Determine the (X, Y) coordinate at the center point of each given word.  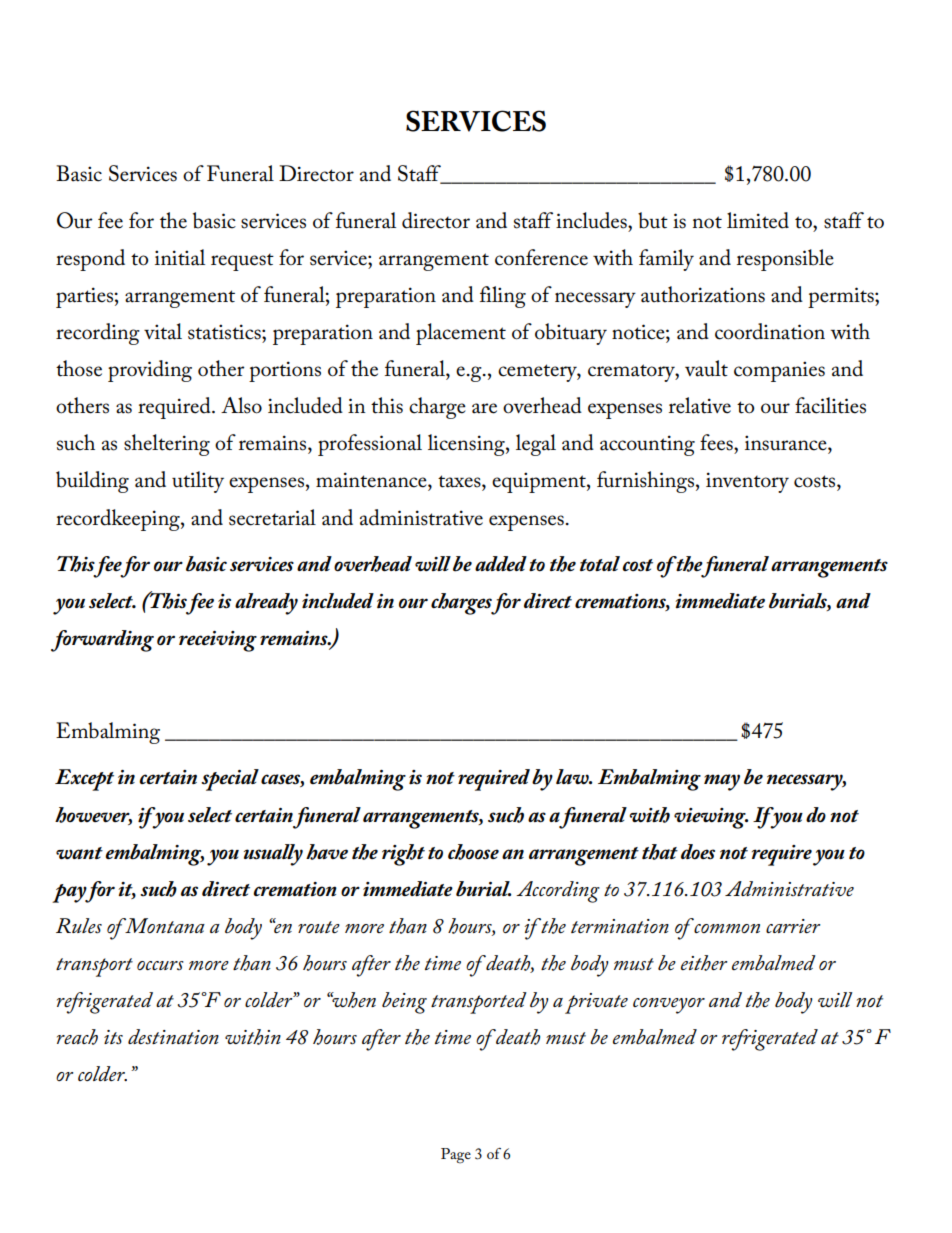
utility (198, 482)
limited (758, 220)
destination (173, 1037)
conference (541, 257)
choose (473, 852)
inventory (747, 482)
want (79, 853)
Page (456, 1156)
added (501, 564)
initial (180, 257)
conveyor (669, 1006)
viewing (711, 818)
